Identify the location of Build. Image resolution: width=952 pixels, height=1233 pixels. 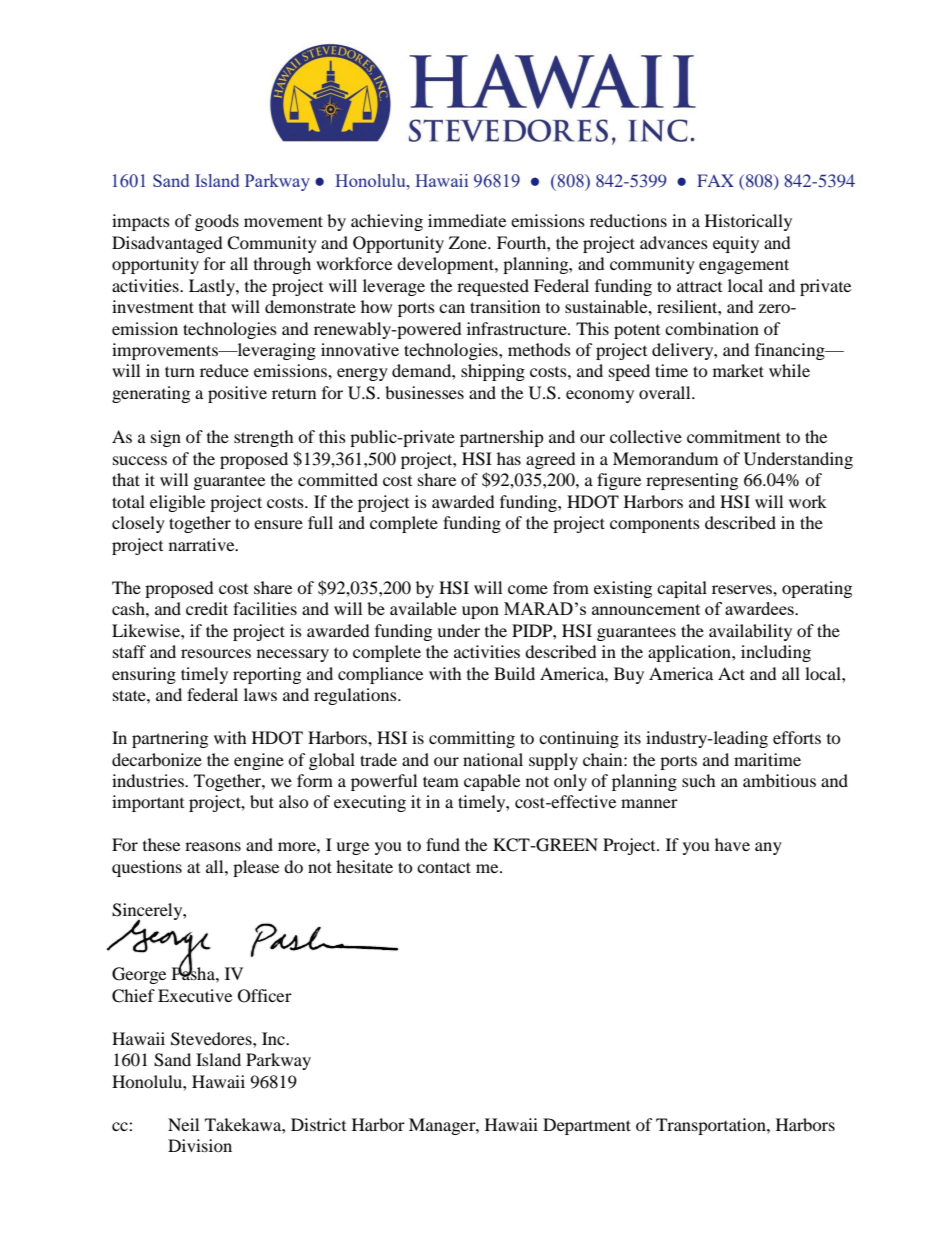
(514, 673).
